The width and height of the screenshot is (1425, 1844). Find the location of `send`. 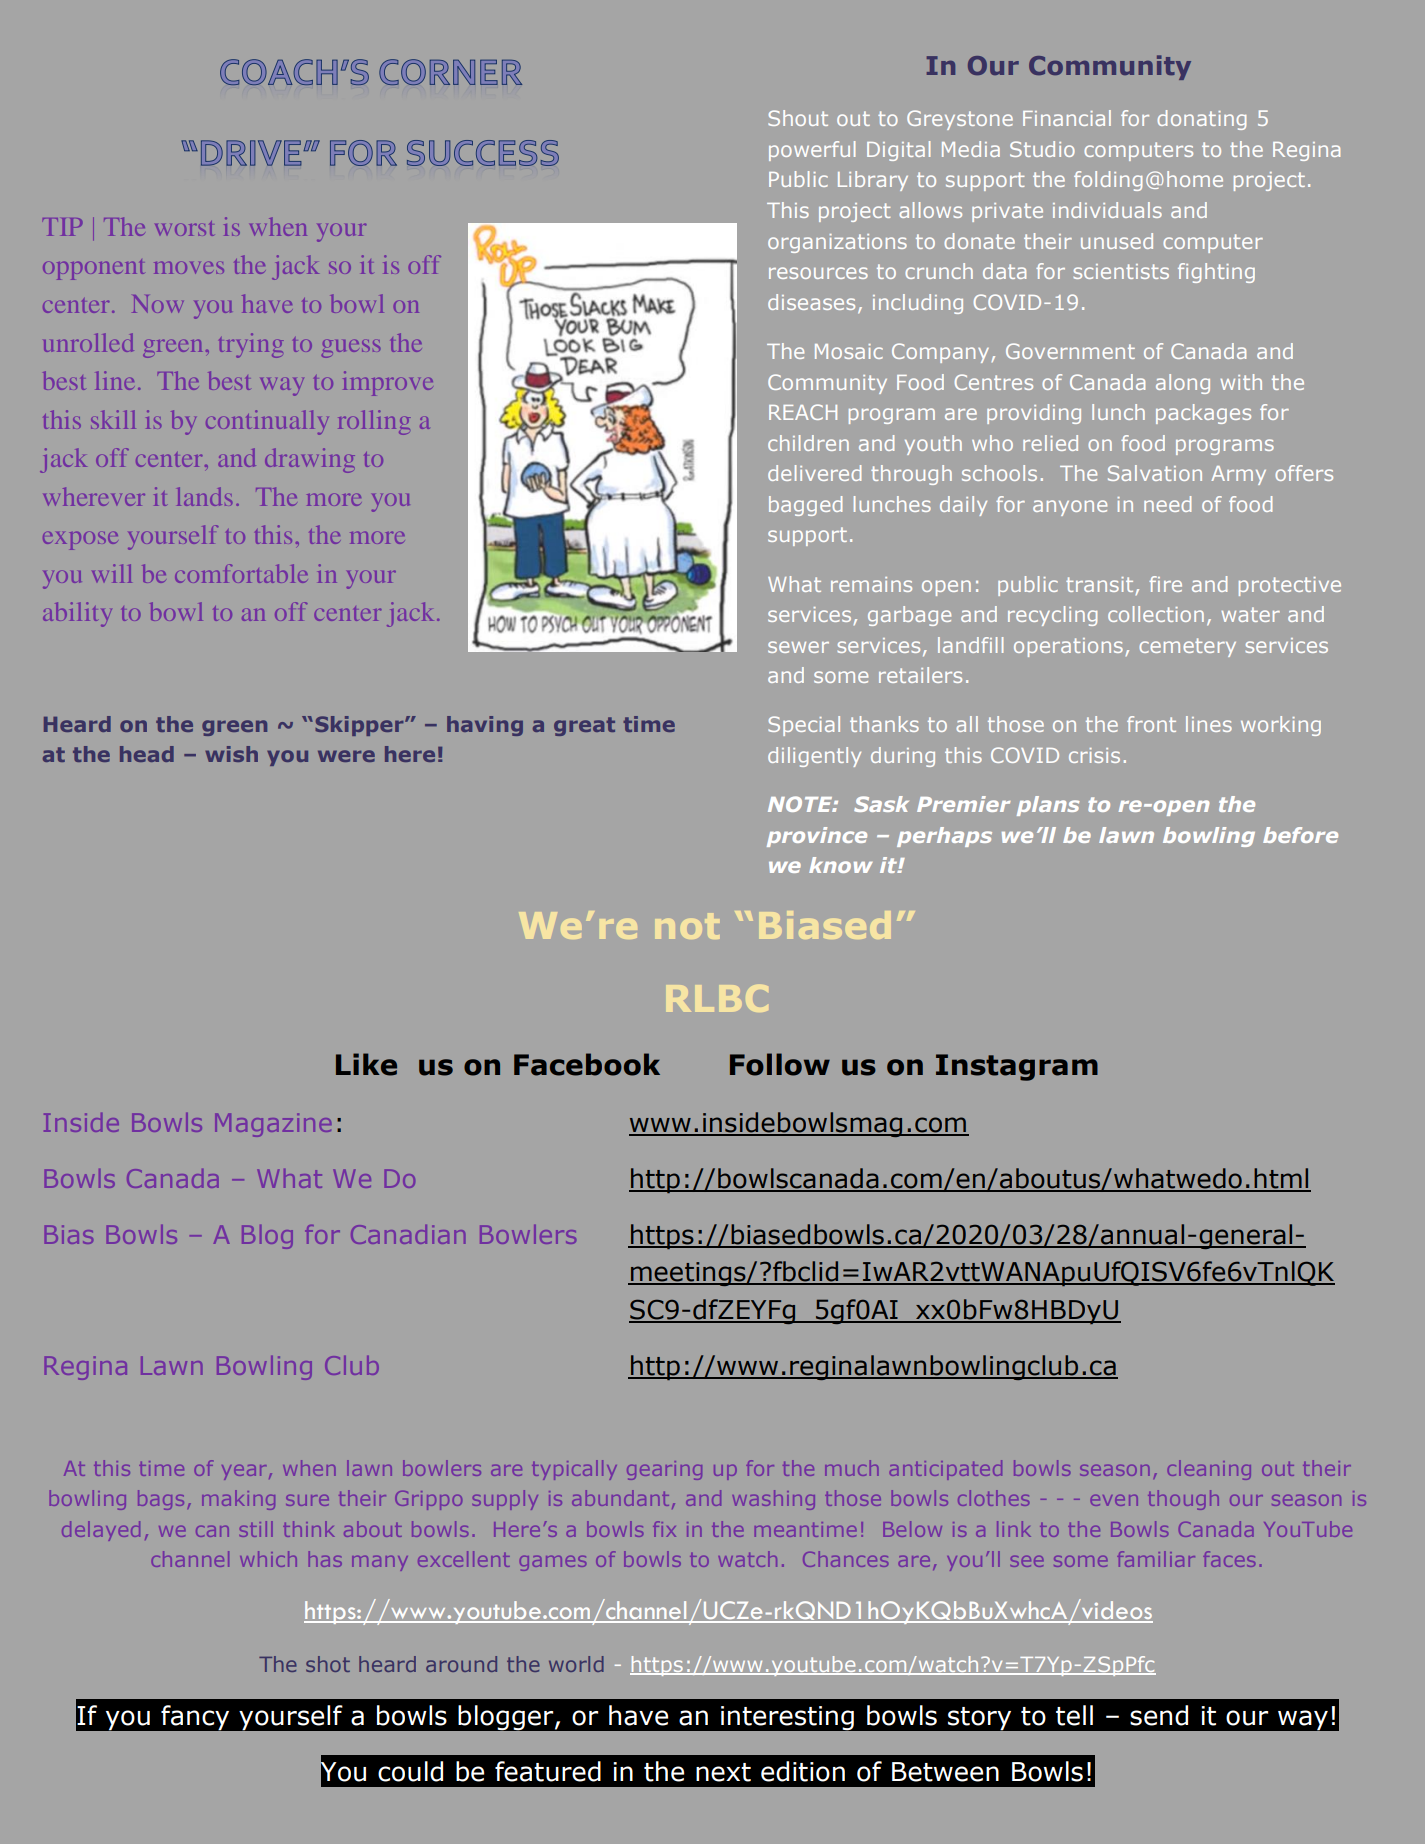

send is located at coordinates (1159, 1715).
